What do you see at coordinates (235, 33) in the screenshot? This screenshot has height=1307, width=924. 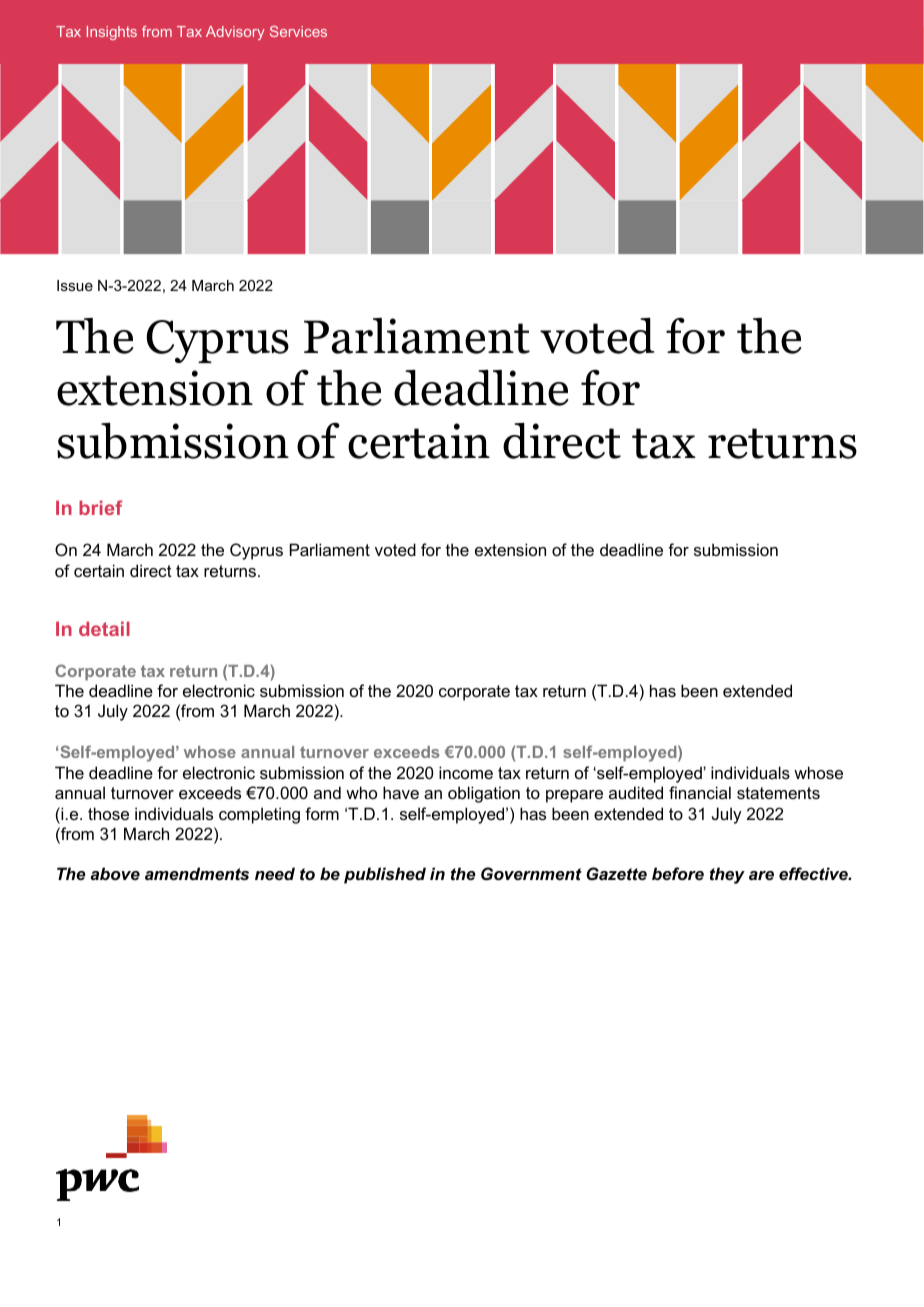 I see `Advisory` at bounding box center [235, 33].
